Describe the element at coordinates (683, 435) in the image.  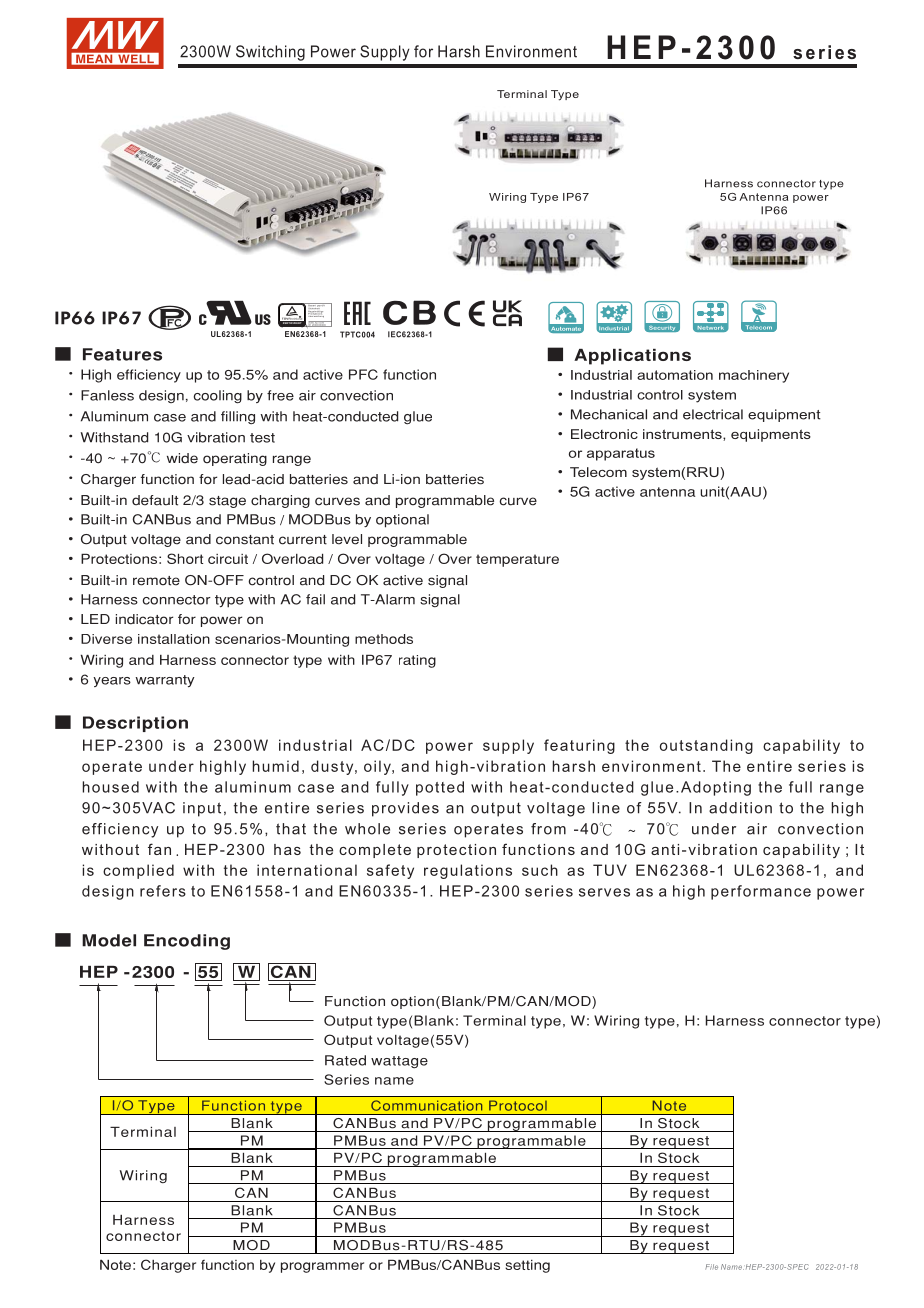
I see `instruments` at that location.
